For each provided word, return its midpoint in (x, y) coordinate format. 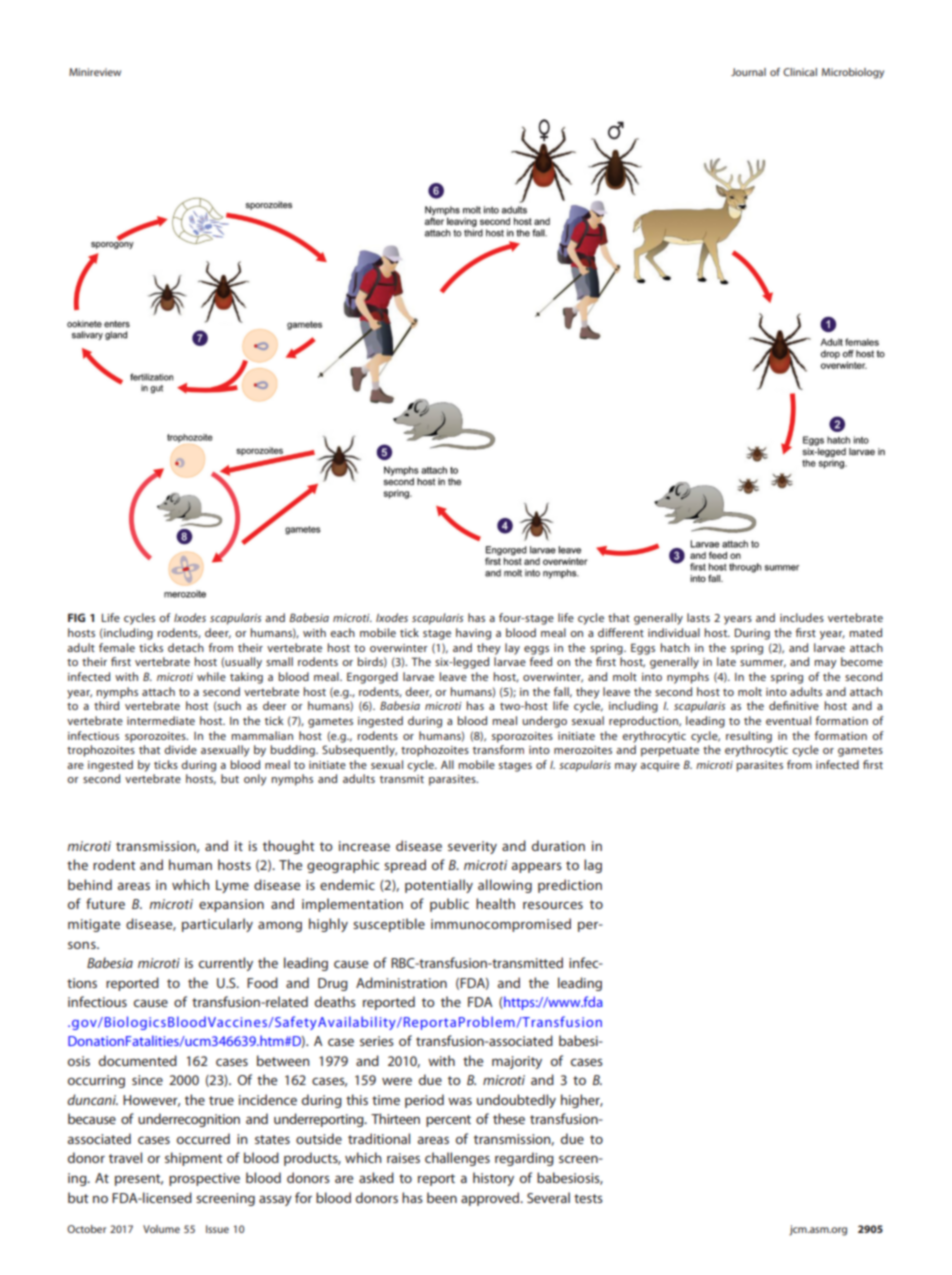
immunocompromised (501, 925)
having (473, 634)
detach (186, 647)
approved (491, 1199)
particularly (217, 925)
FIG (76, 617)
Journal (748, 72)
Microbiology (853, 73)
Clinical (800, 72)
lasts (698, 617)
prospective (204, 1179)
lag (593, 866)
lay (512, 649)
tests (588, 1198)
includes (802, 617)
